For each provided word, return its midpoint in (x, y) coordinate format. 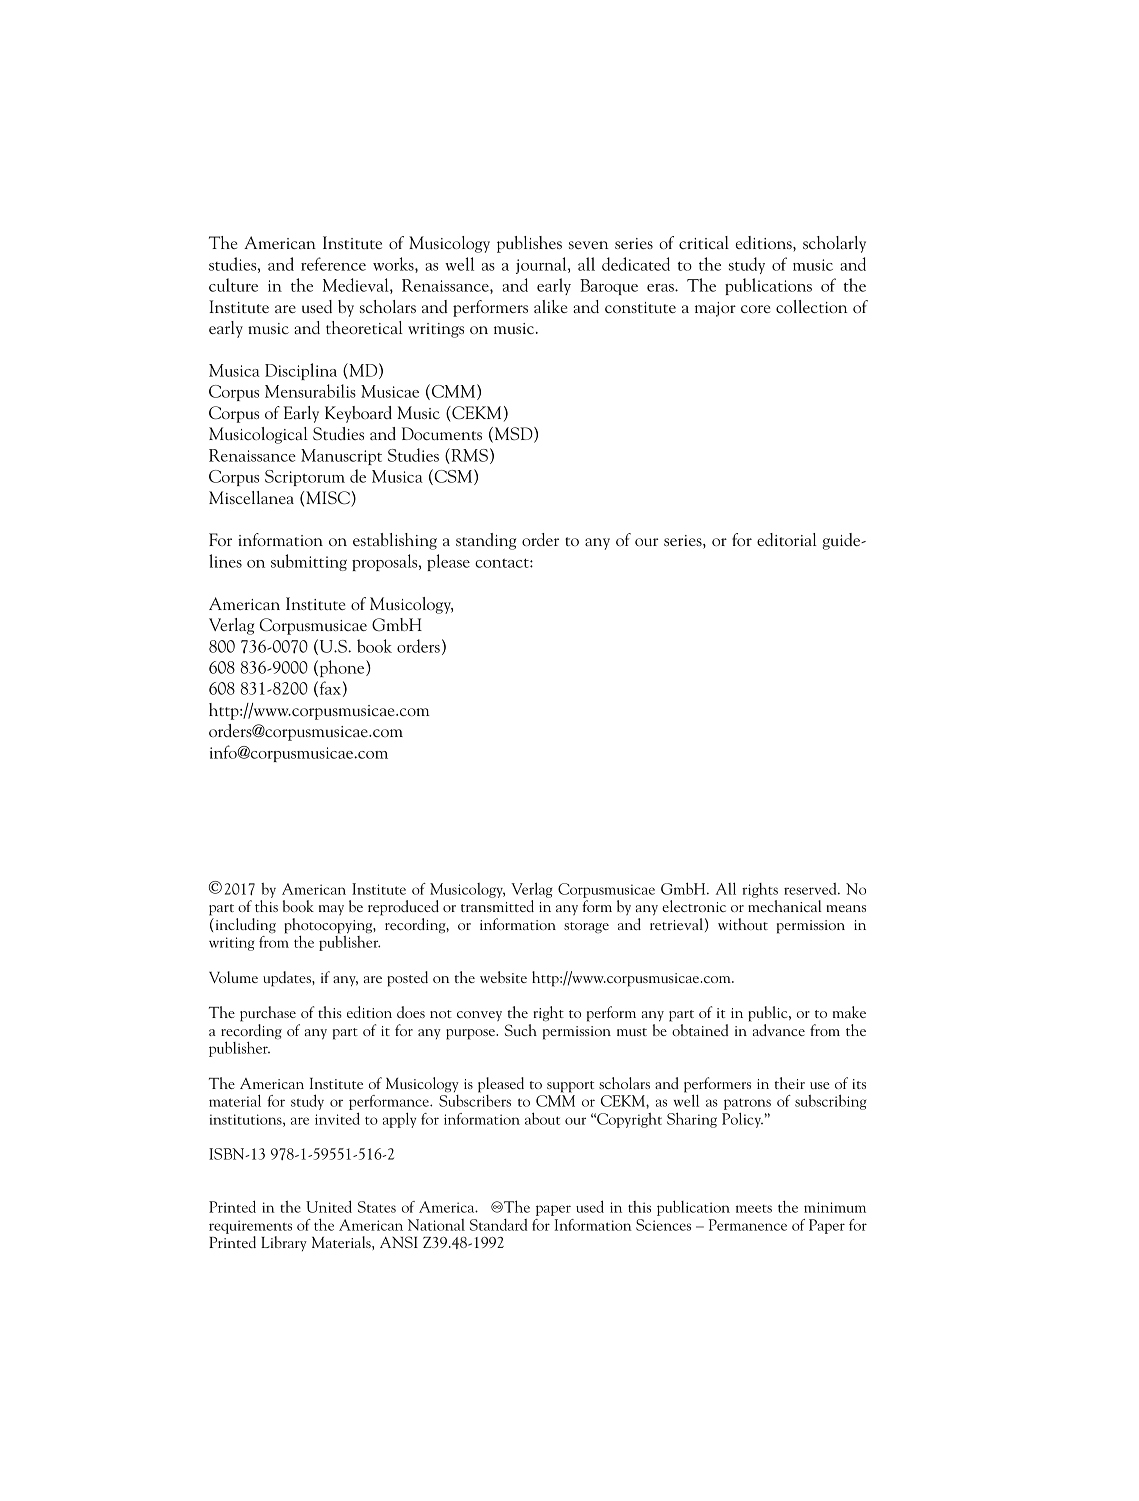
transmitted (497, 906)
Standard (498, 1225)
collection (811, 306)
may (331, 910)
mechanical (785, 906)
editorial (787, 539)
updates (288, 979)
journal (542, 265)
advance (779, 1030)
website (503, 977)
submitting (309, 562)
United (329, 1206)
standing (486, 541)
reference (333, 264)
